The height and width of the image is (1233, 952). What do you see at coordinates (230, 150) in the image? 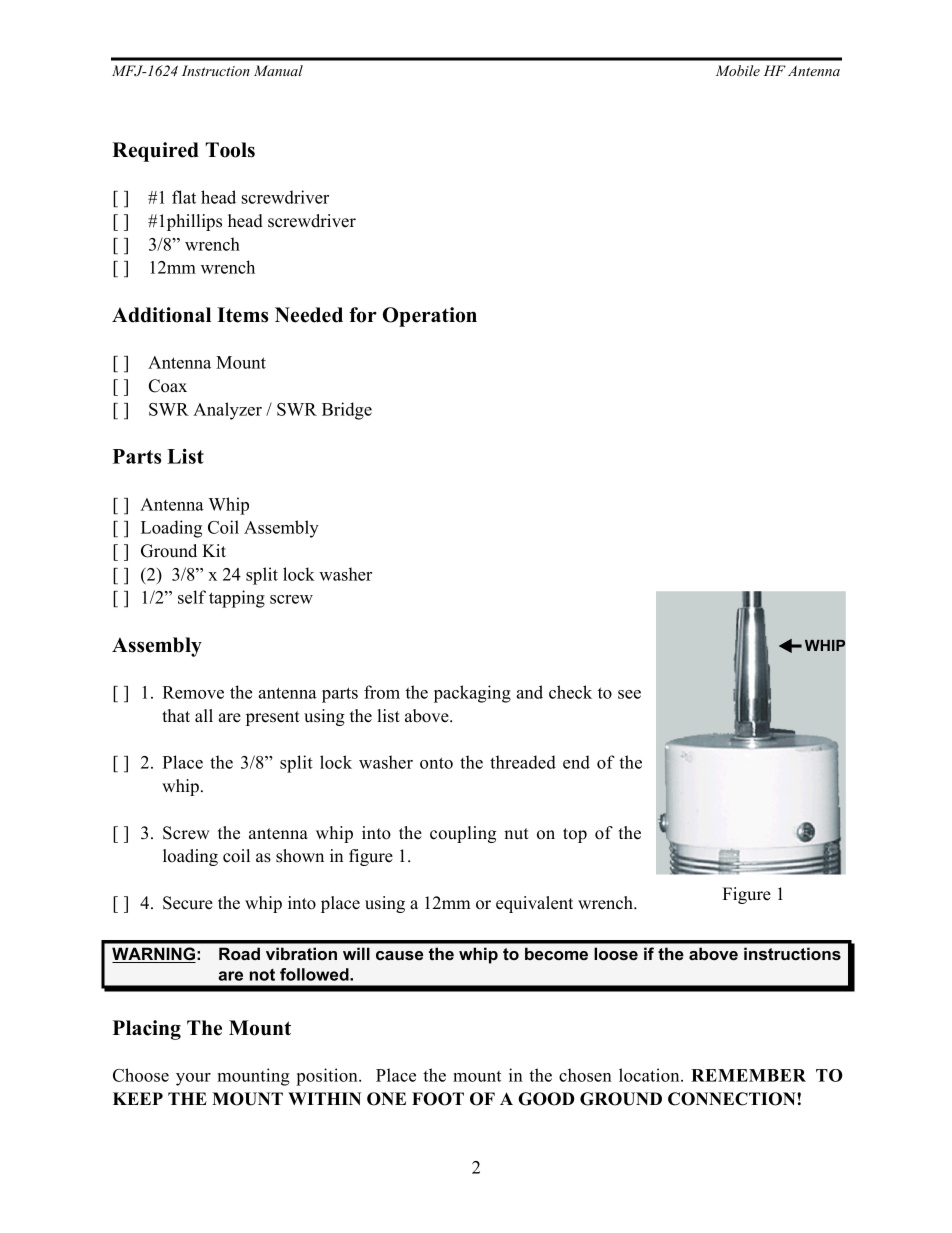
I see `Tools` at bounding box center [230, 150].
